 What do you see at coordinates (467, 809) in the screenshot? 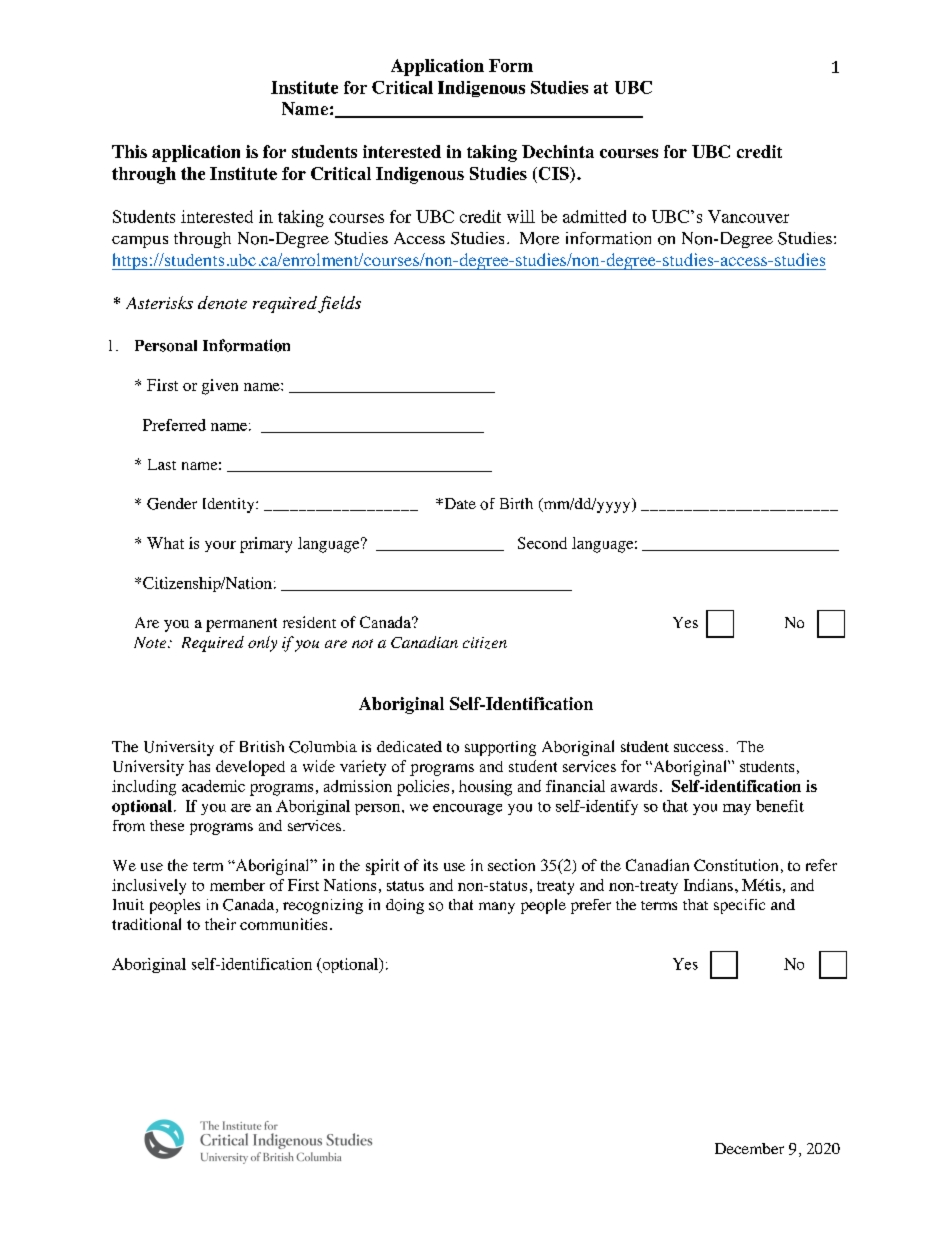
I see `encourage` at bounding box center [467, 809].
